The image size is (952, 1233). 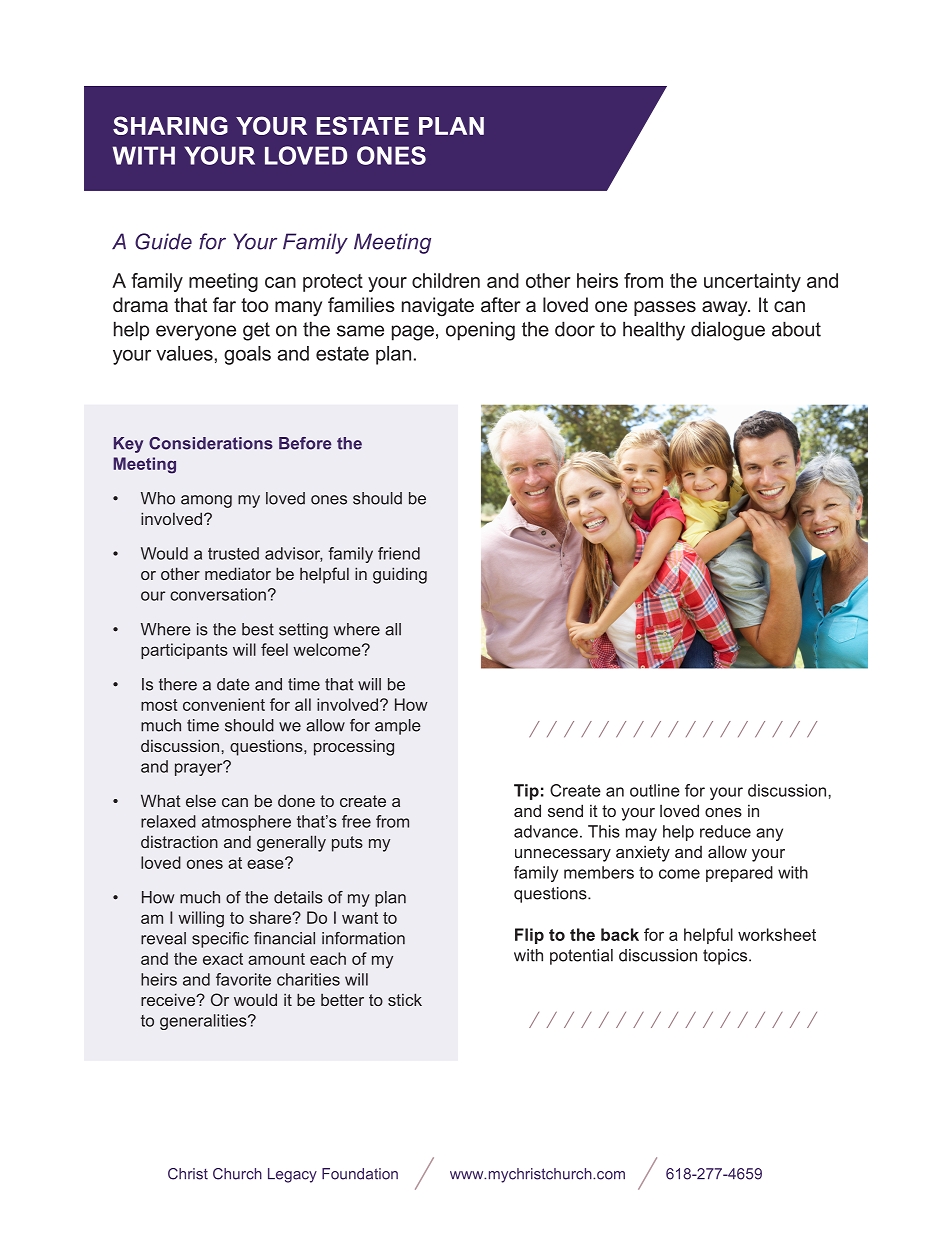 I want to click on outline, so click(x=655, y=790).
